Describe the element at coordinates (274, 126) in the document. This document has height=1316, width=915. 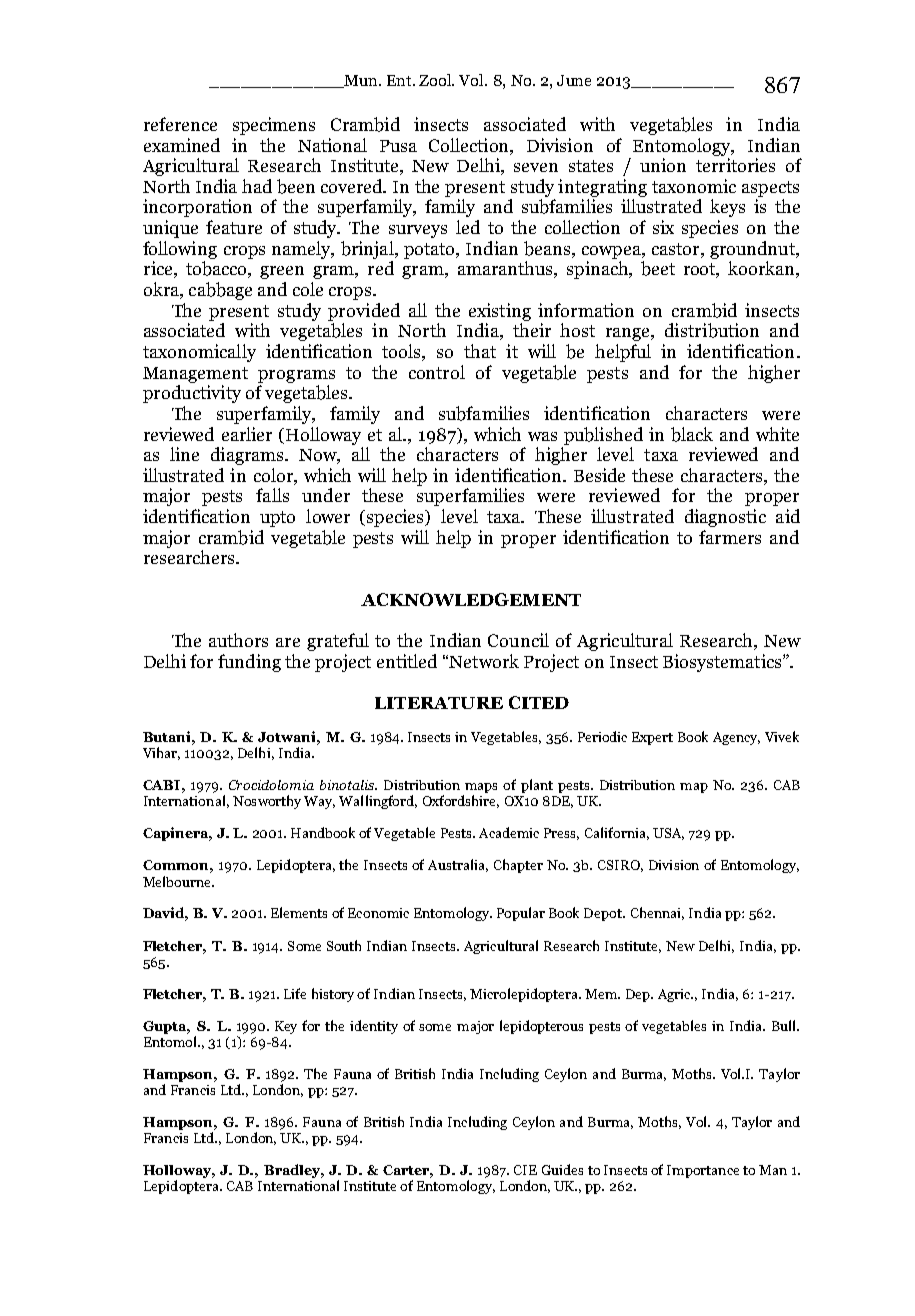
I see `specimens` at that location.
